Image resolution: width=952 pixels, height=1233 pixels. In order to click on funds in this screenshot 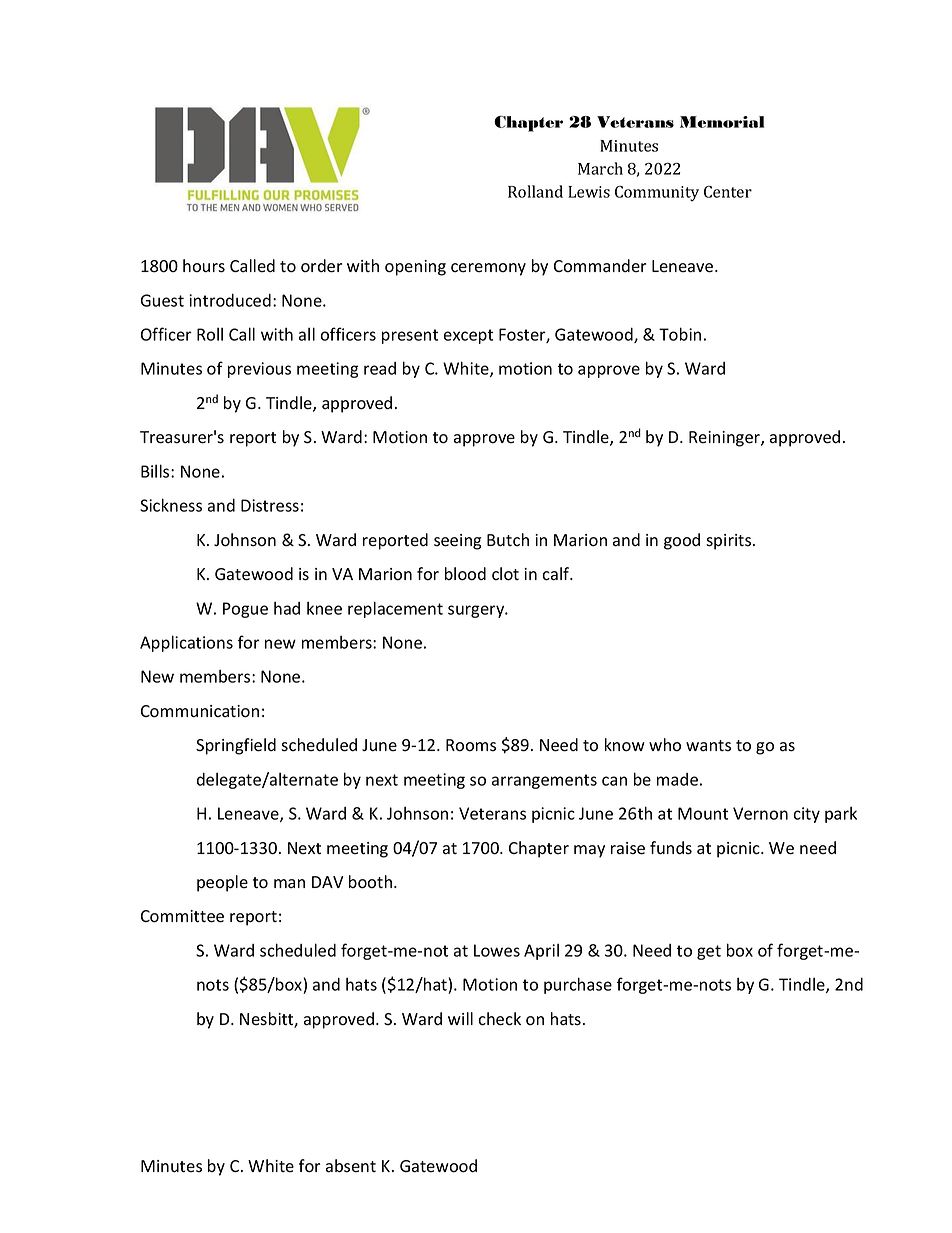, I will do `click(671, 848)`.
